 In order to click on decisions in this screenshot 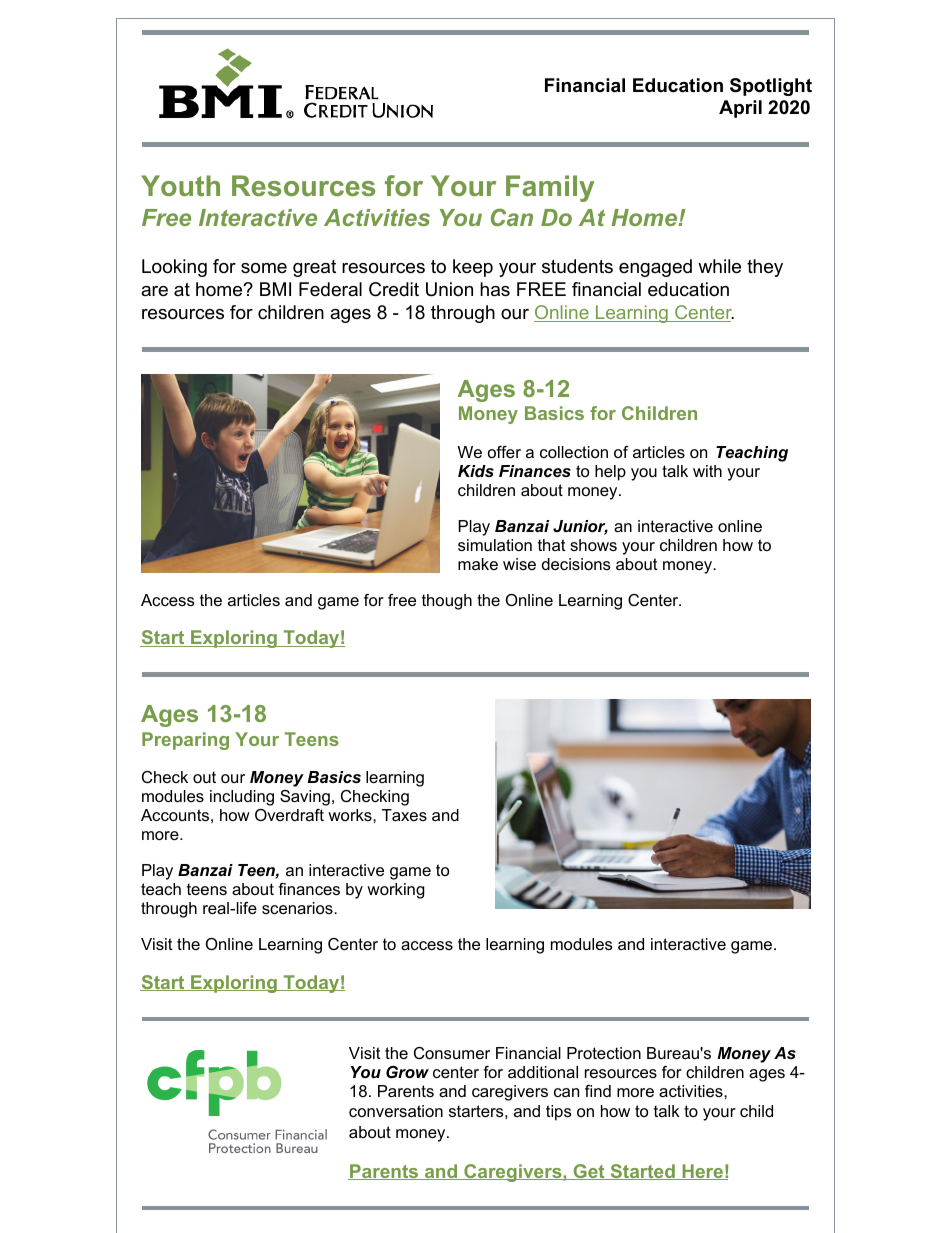, I will do `click(576, 564)`.
